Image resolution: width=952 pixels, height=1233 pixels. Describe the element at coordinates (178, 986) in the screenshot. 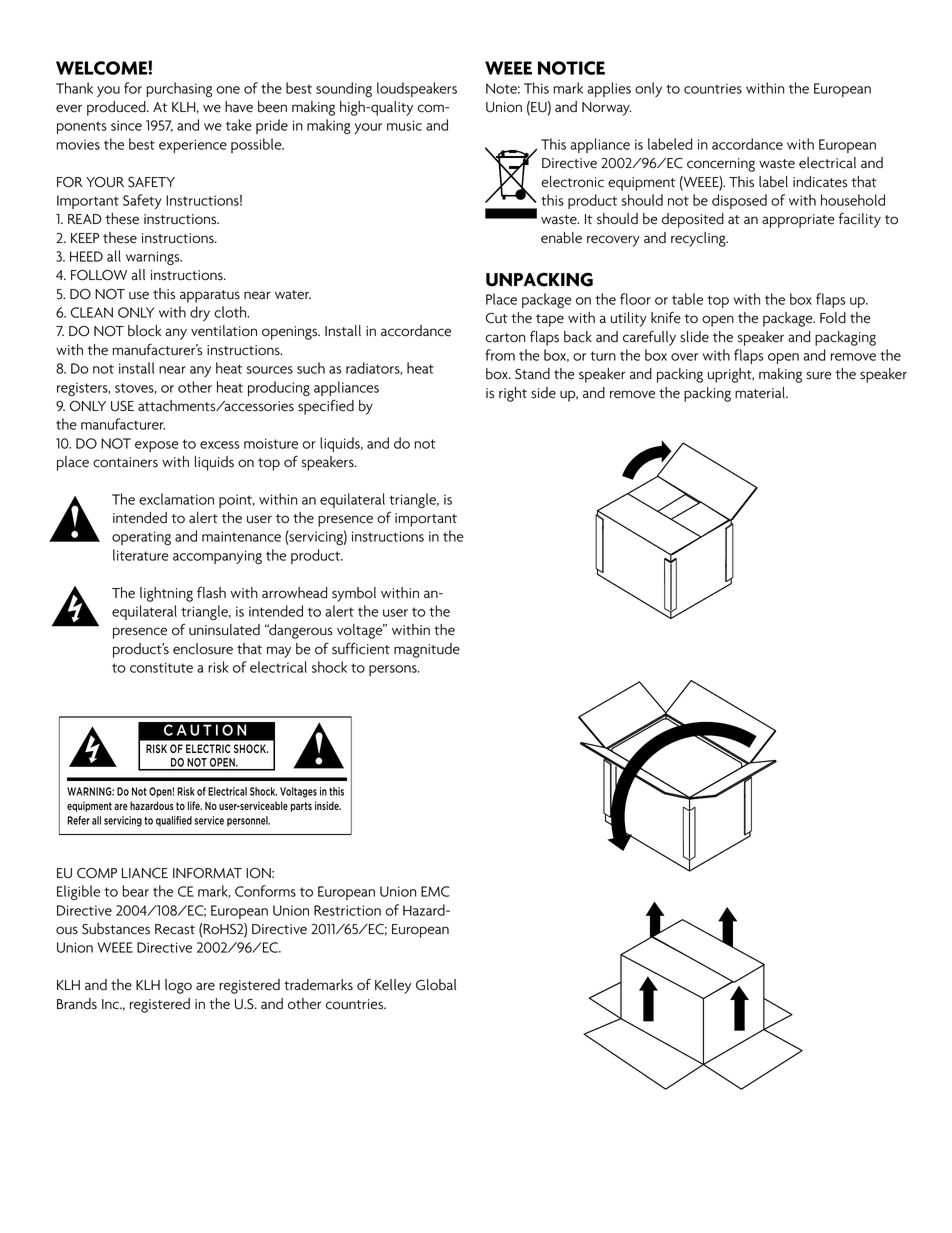

I see `logo` at that location.
